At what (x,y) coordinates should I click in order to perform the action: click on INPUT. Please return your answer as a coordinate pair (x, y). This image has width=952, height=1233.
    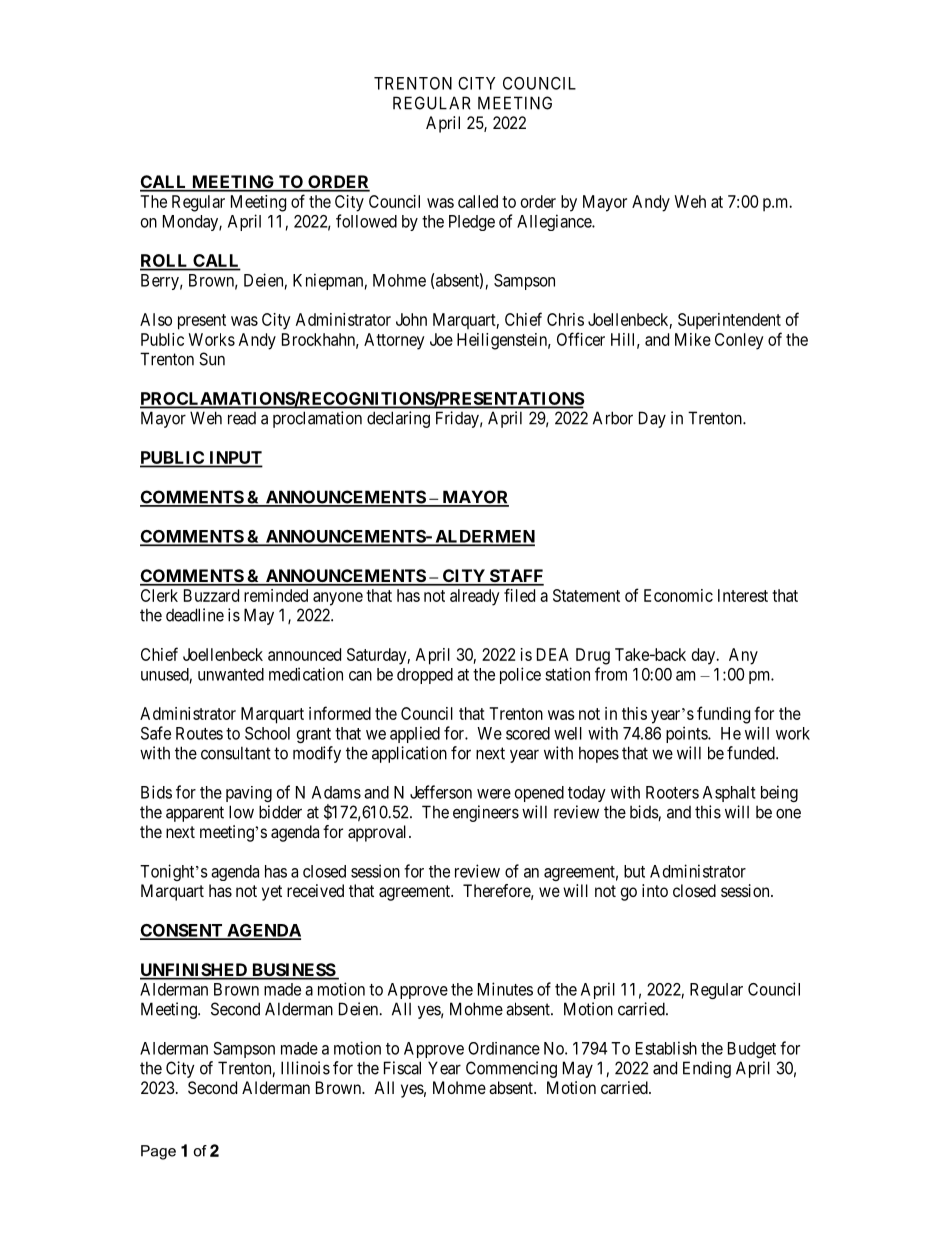
    Looking at the image, I should click on (235, 459).
